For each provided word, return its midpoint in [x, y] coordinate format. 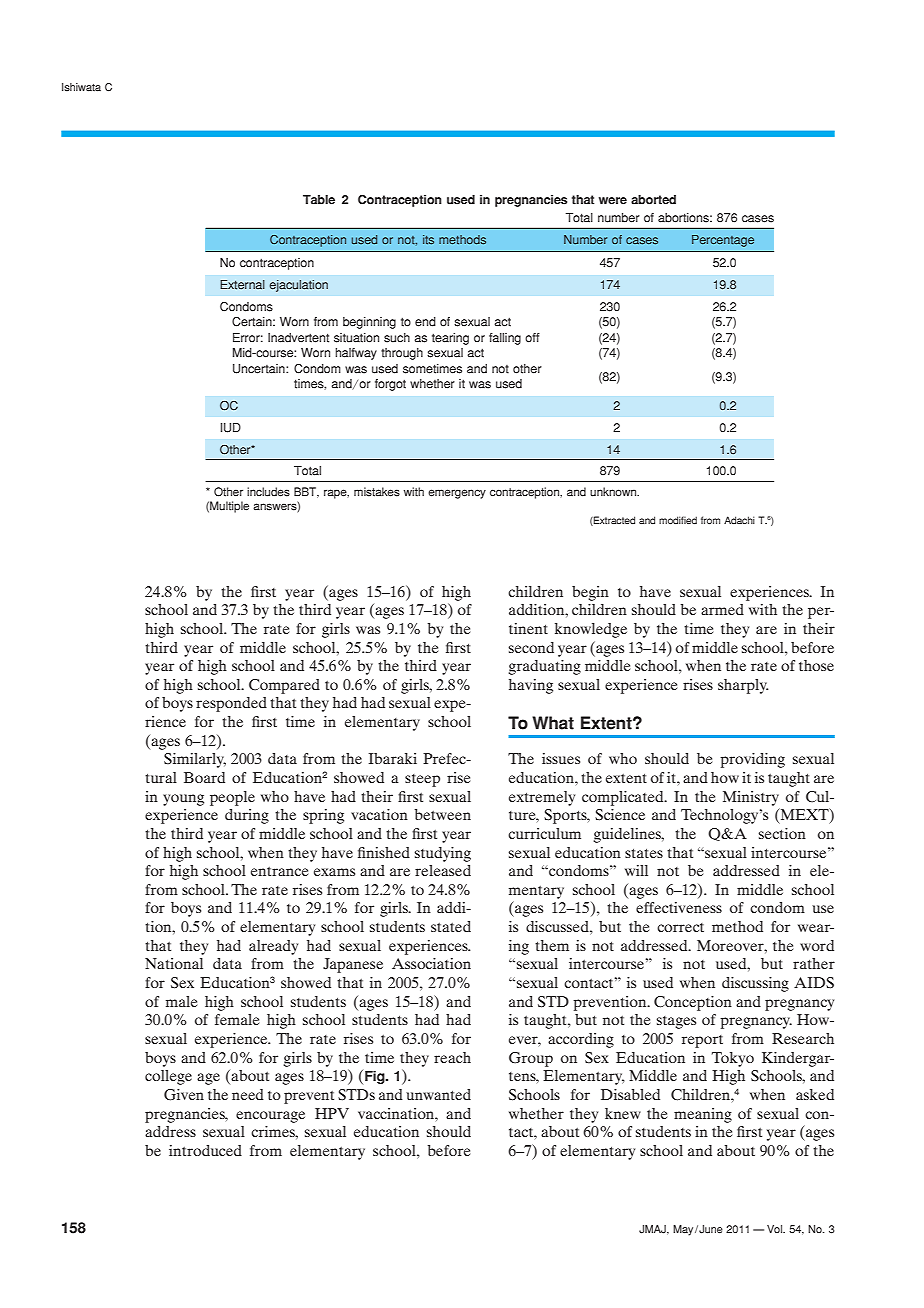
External [242, 285]
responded [231, 704]
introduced [205, 1150]
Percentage [723, 241]
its [428, 239]
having [531, 686]
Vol [775, 1229]
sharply [743, 686]
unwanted [438, 1094]
